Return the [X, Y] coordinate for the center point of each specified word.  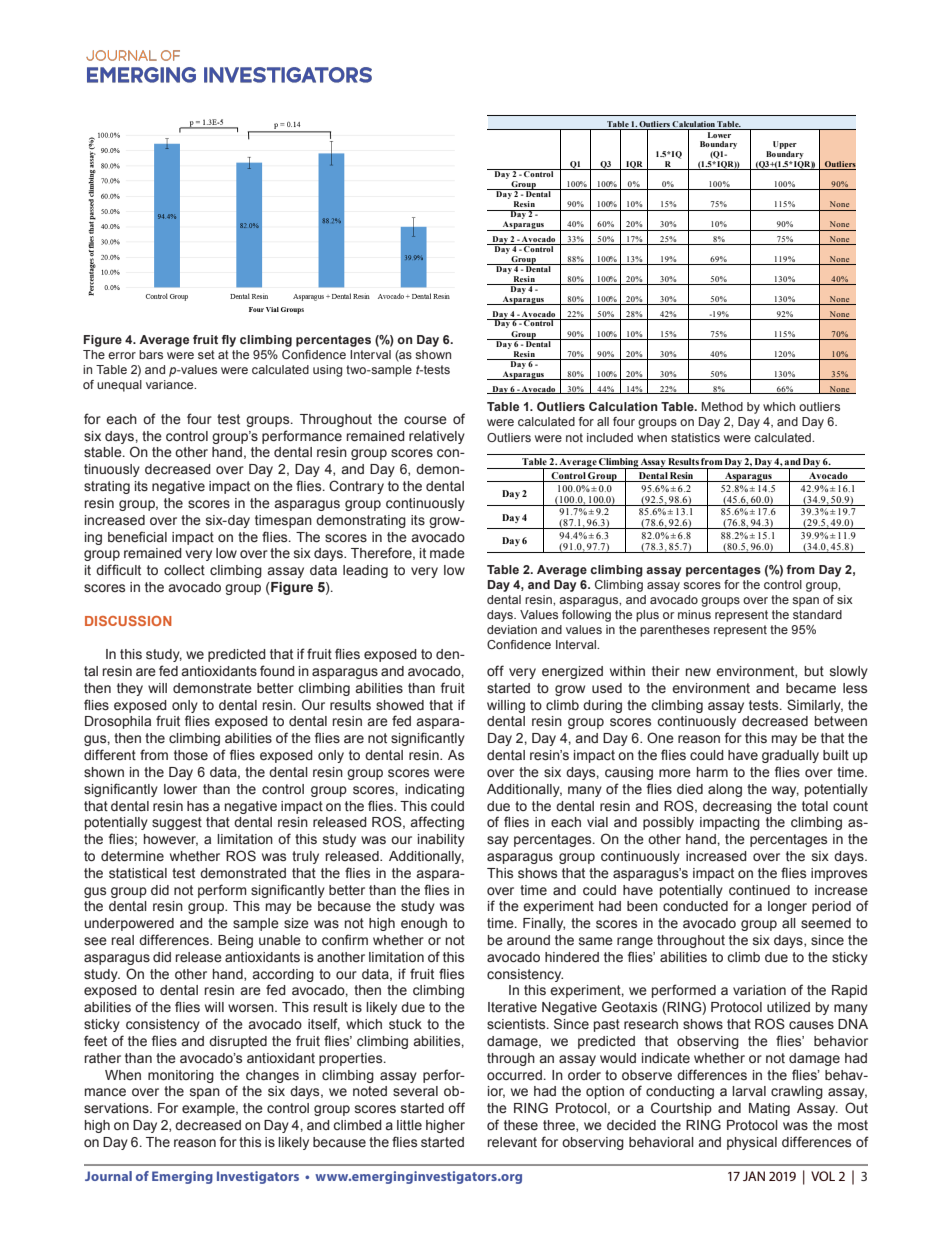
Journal [108, 1176]
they [130, 689]
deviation [512, 629]
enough [424, 924]
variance [171, 384]
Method [722, 406]
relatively [437, 437]
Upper [785, 145]
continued [759, 890]
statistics [695, 437]
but [814, 671]
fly [229, 341]
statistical [138, 873]
